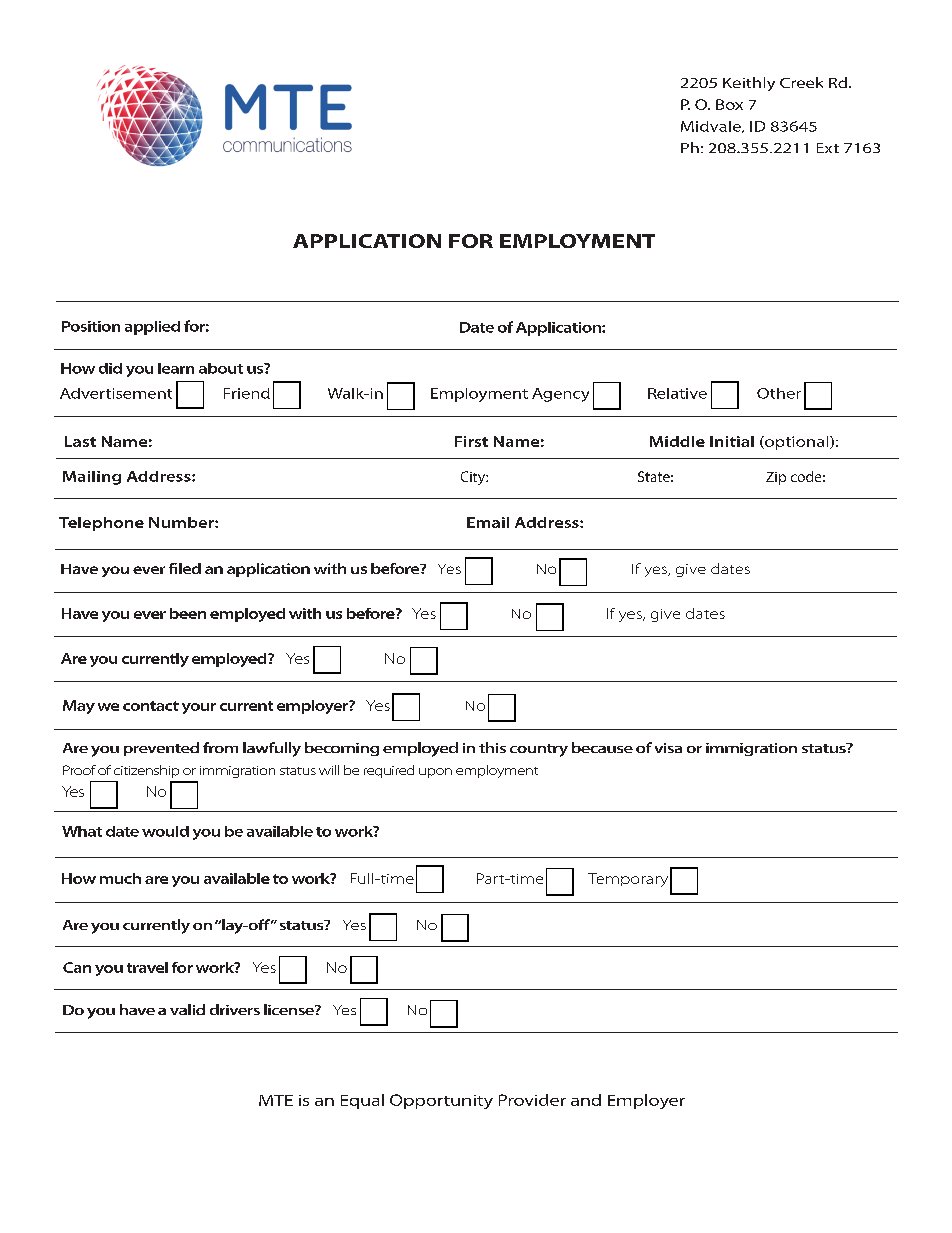  I want to click on been, so click(188, 613).
